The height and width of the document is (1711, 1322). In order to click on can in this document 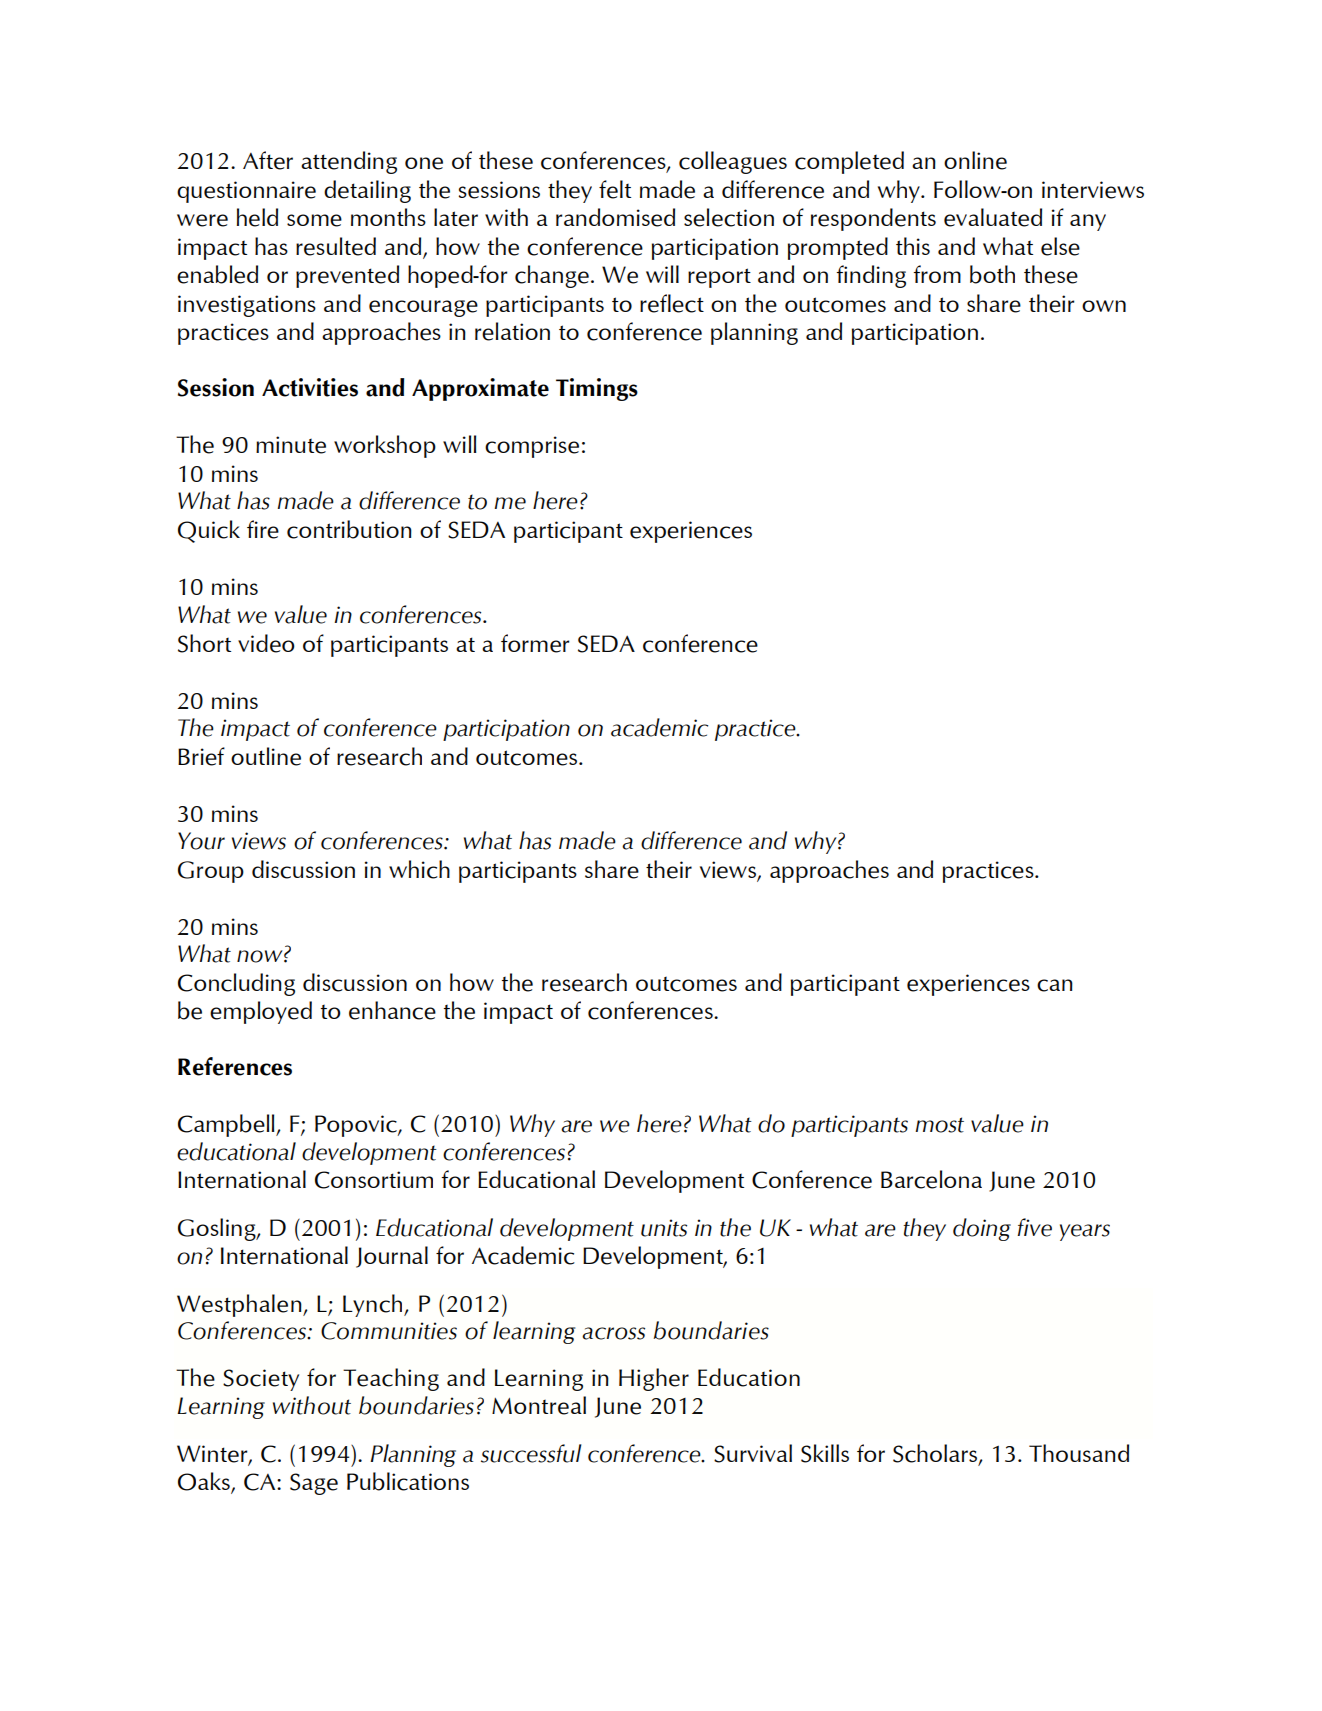, I will do `click(1055, 985)`.
